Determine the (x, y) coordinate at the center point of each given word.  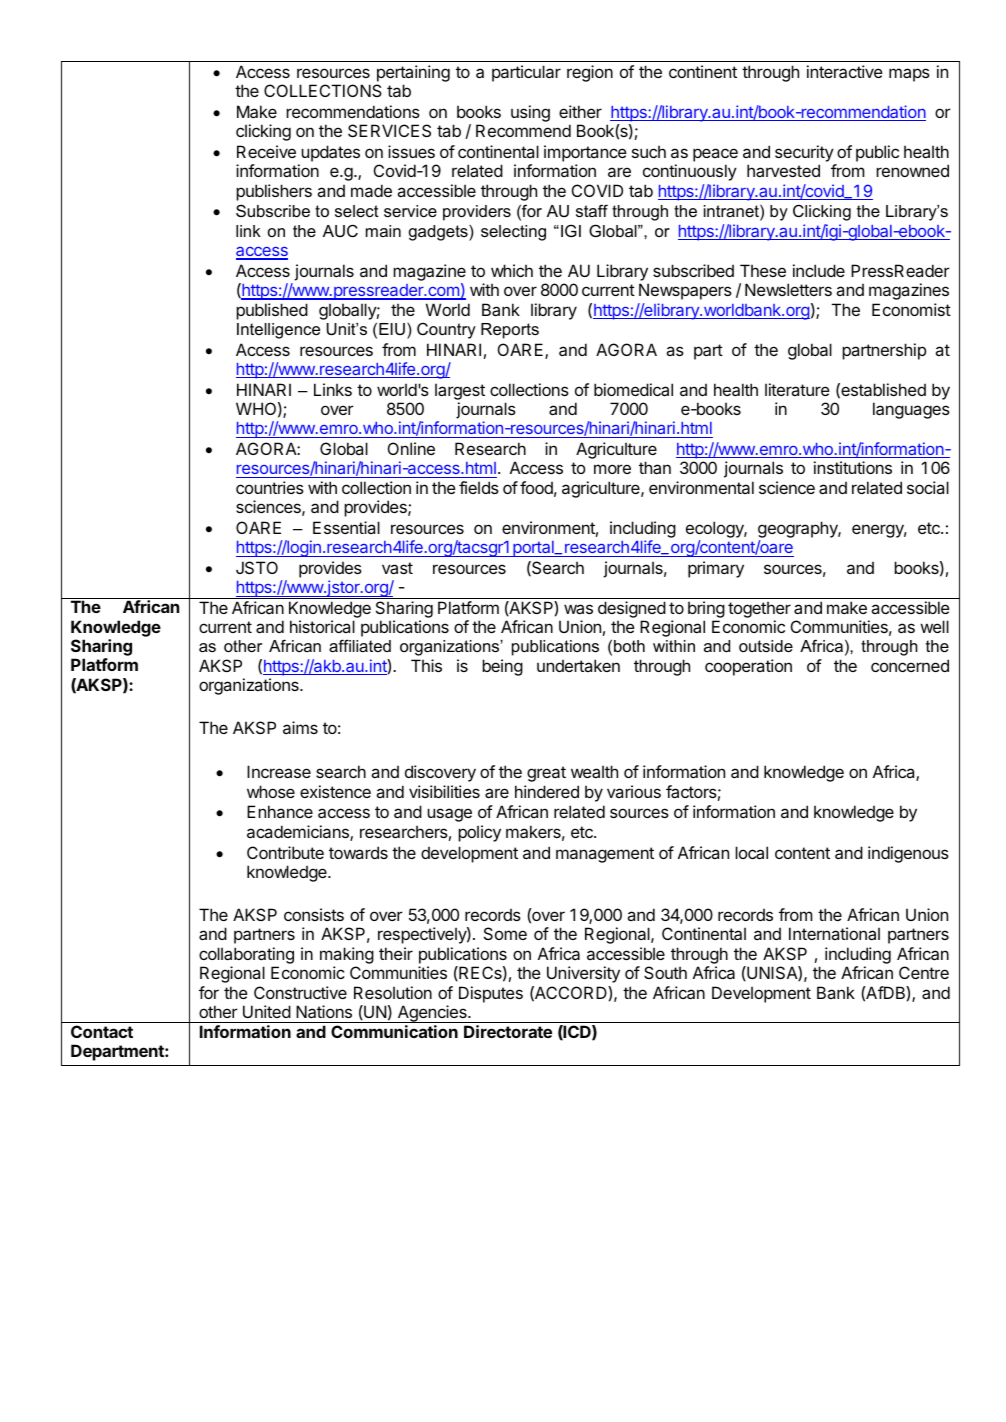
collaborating (246, 955)
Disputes (491, 994)
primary (716, 569)
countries (270, 487)
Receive (266, 151)
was (578, 609)
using (530, 113)
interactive (845, 71)
